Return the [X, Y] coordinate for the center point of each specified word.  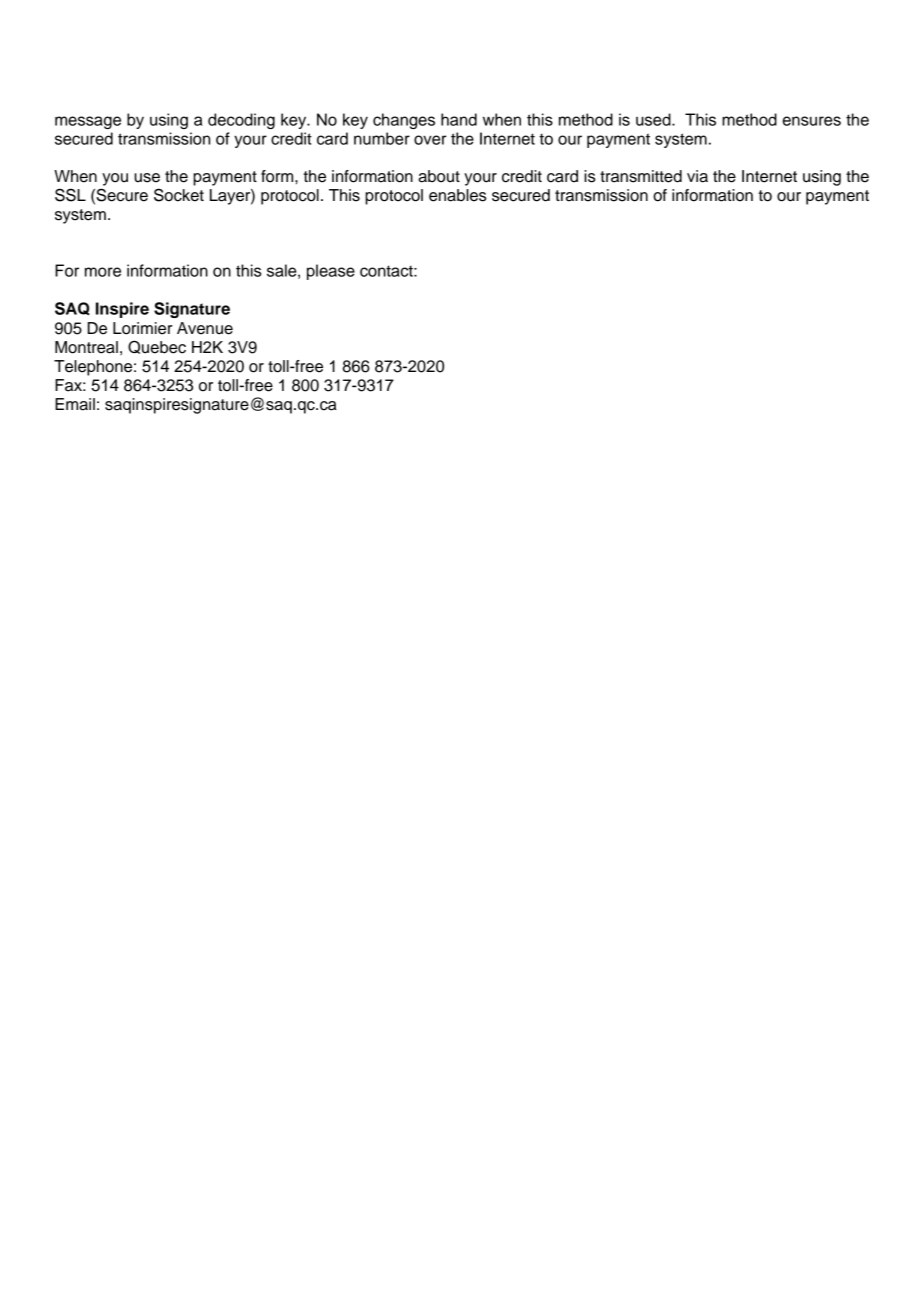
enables [458, 195]
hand [459, 119]
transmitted [641, 176]
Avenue [205, 328]
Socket [179, 195]
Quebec [157, 347]
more [103, 272]
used [654, 119]
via [697, 176]
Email [75, 404]
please [331, 272]
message [88, 122]
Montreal [86, 347]
